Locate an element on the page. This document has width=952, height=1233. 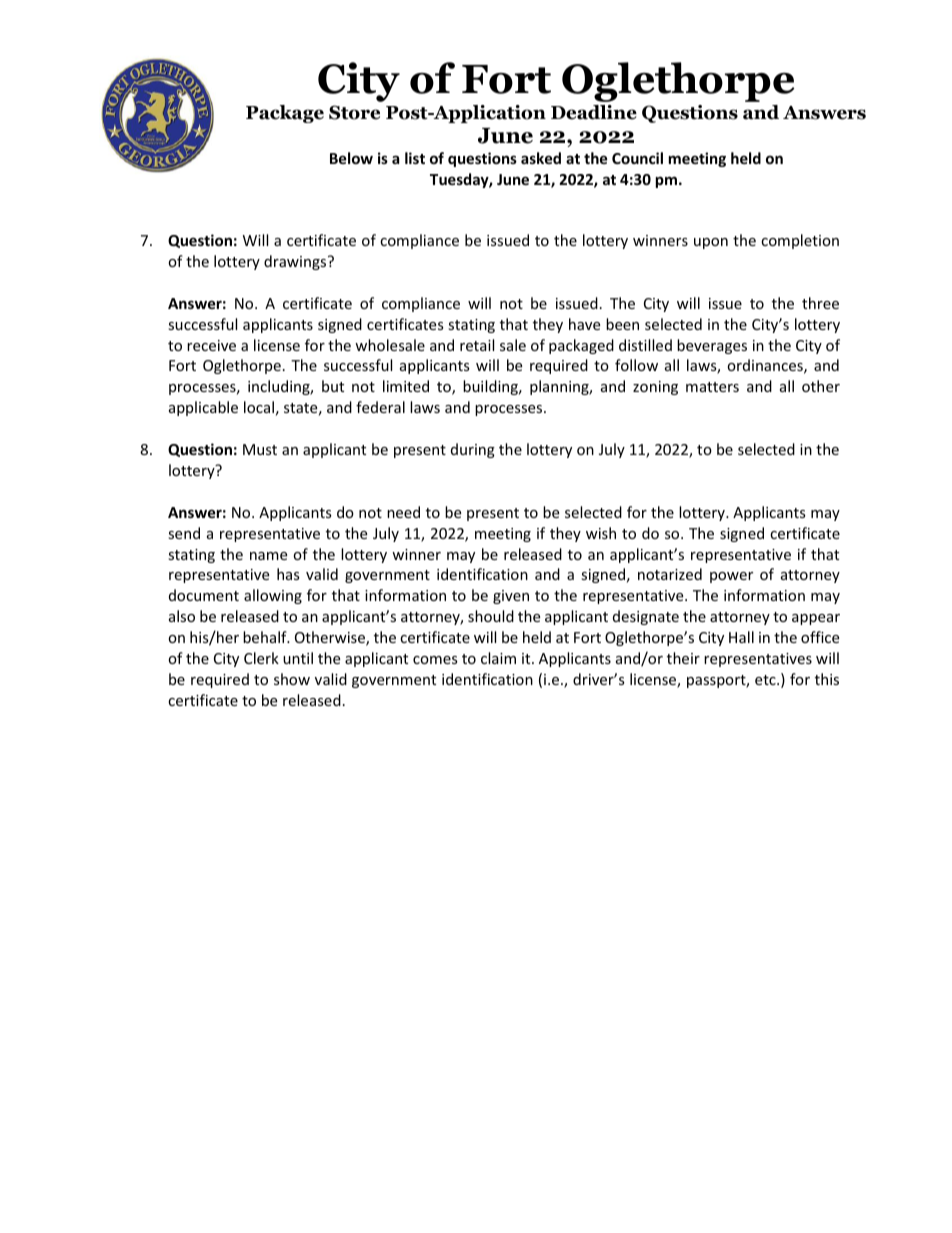
Council is located at coordinates (637, 158).
